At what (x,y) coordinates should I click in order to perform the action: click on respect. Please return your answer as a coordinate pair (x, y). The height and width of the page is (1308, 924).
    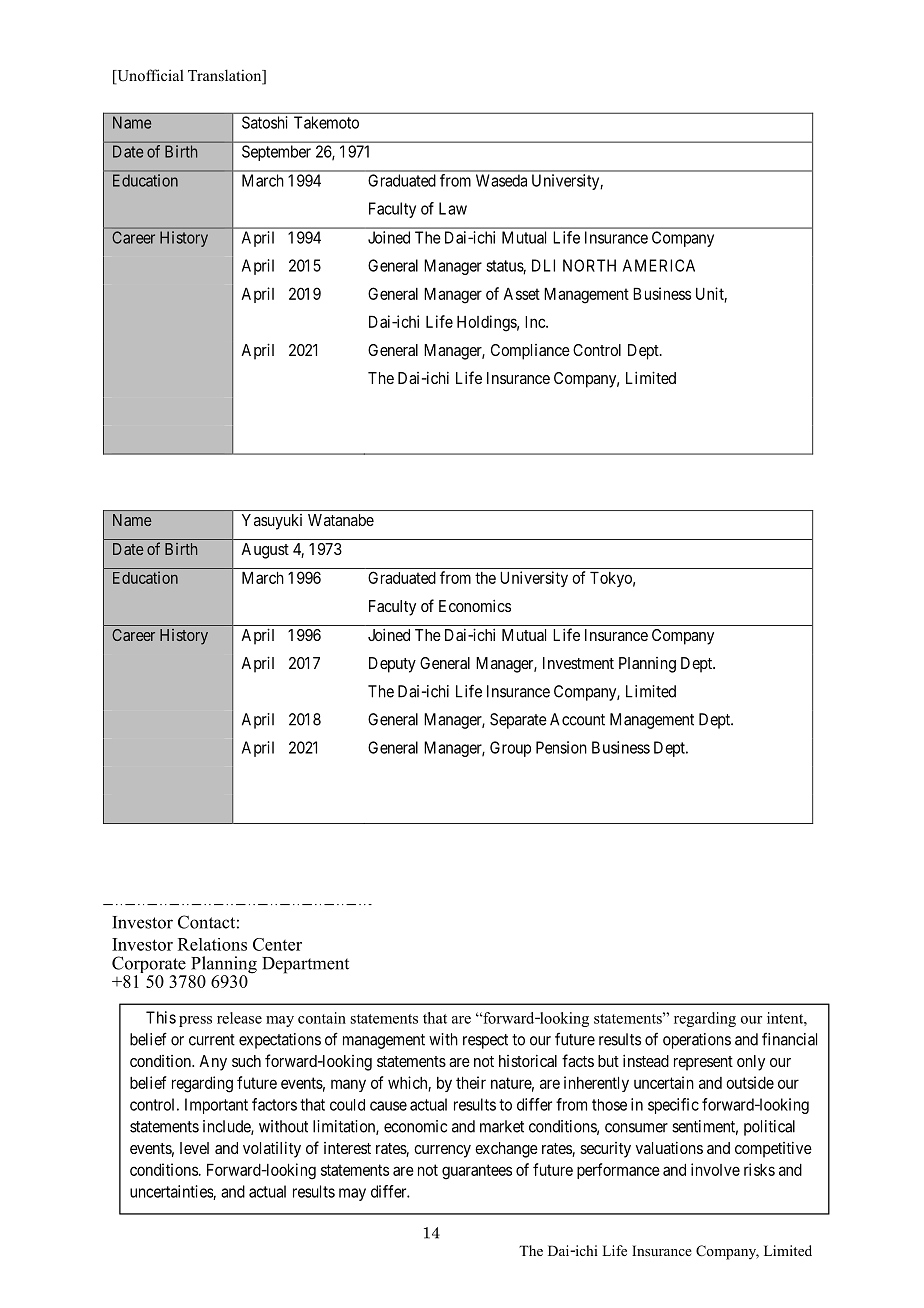
    Looking at the image, I should click on (485, 1041).
